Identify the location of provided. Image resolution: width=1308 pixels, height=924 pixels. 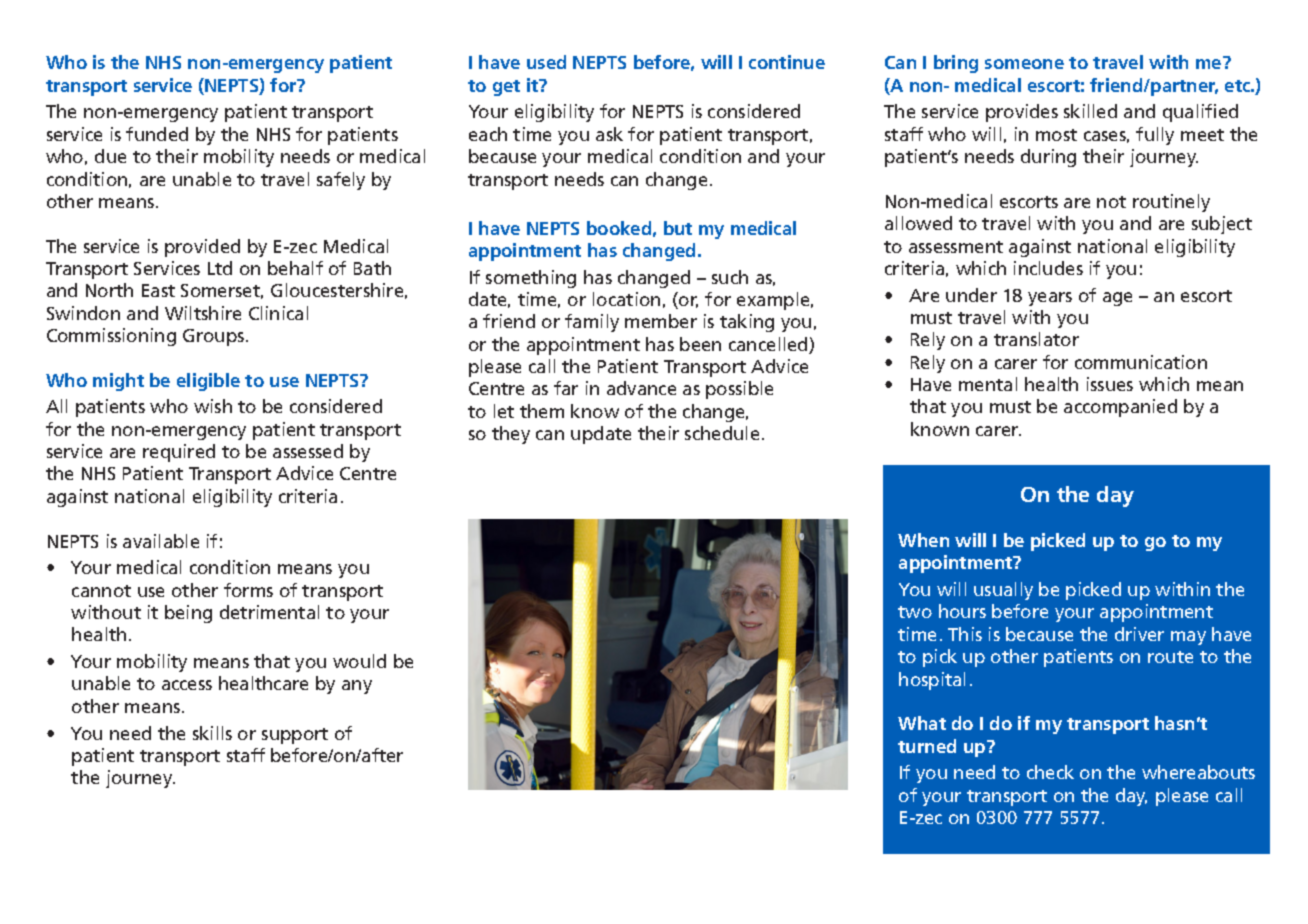
(202, 248).
